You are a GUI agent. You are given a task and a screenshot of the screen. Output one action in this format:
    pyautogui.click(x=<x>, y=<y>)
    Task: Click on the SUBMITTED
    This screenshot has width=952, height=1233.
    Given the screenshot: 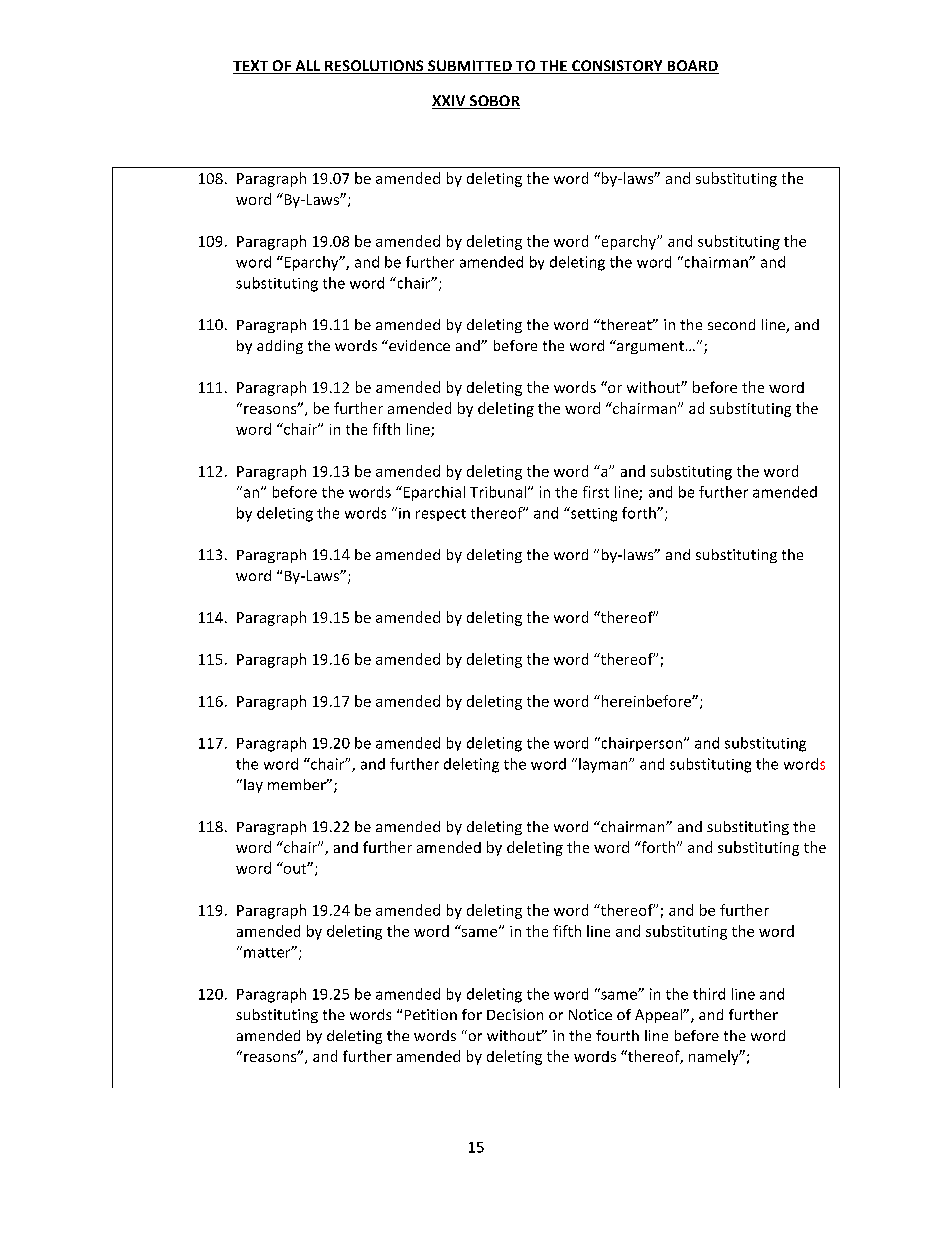 What is the action you would take?
    pyautogui.click(x=470, y=67)
